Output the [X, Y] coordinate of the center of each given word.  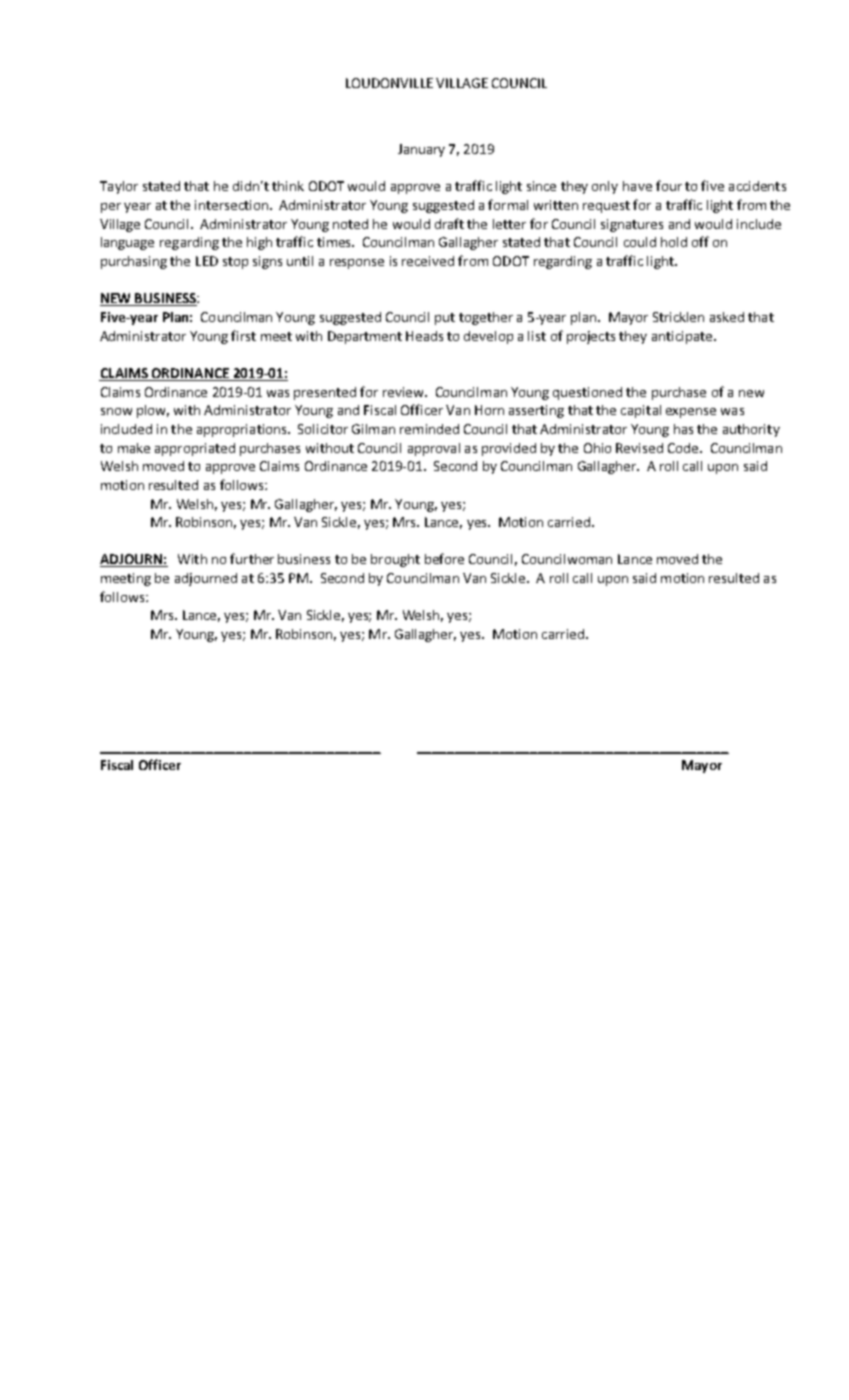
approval [434, 449]
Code [684, 448]
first [243, 335]
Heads [424, 336]
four [669, 185]
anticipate [682, 337]
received [428, 261]
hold [674, 242]
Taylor [119, 187]
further [252, 558]
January [421, 150]
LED [207, 261]
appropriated [195, 449]
